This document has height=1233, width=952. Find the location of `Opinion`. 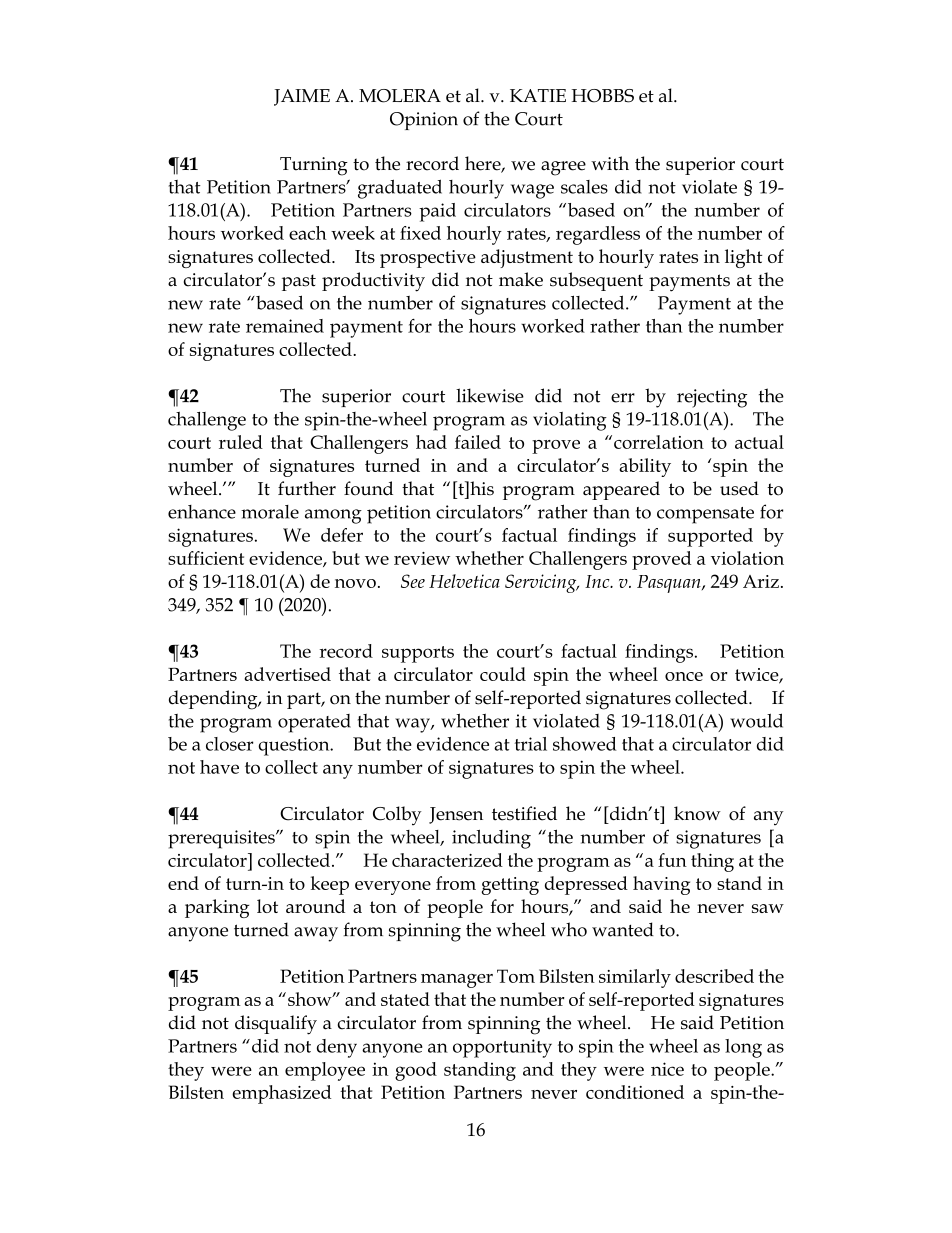

Opinion is located at coordinates (424, 121).
